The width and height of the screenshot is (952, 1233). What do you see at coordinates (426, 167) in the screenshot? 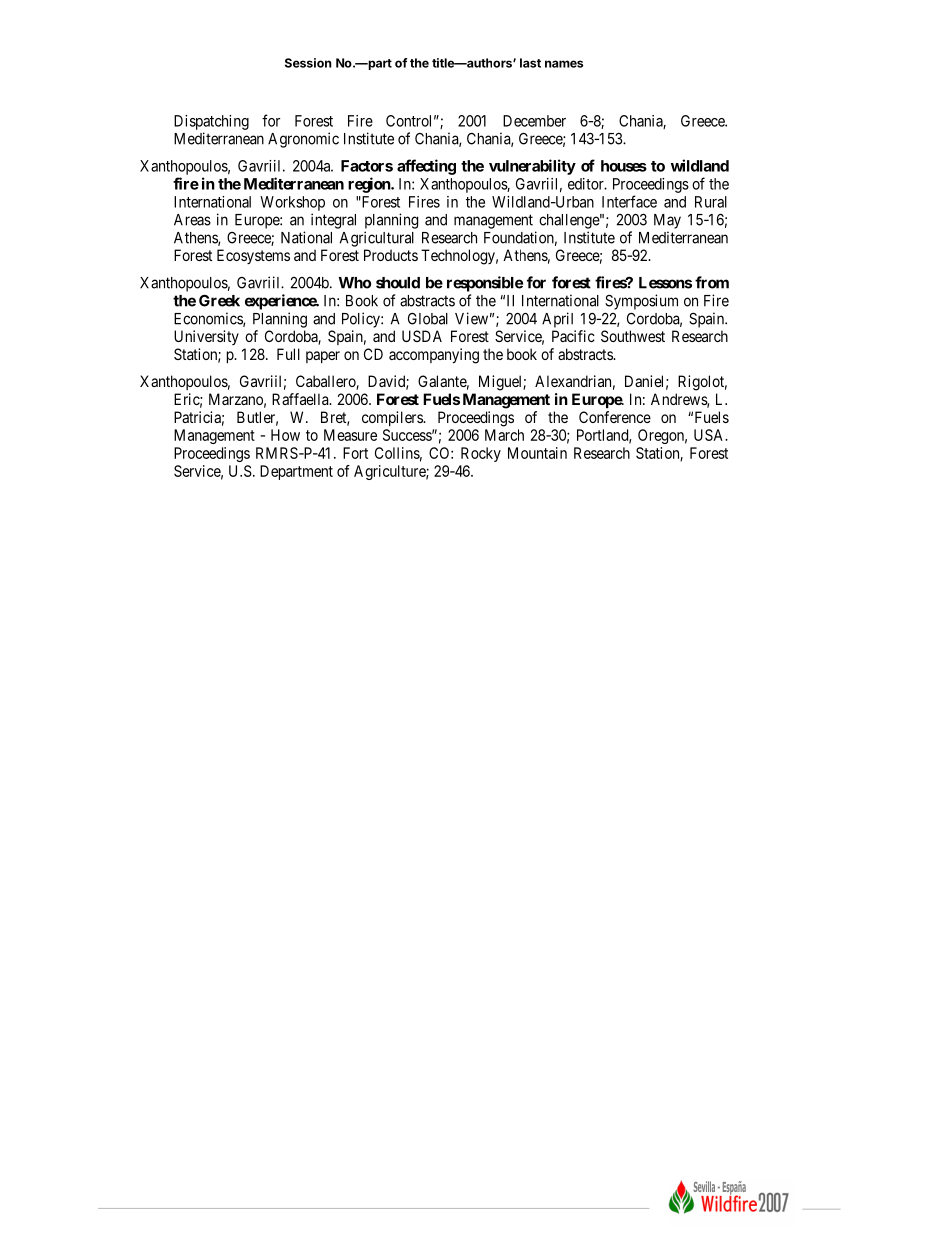
I see `affecting` at bounding box center [426, 167].
